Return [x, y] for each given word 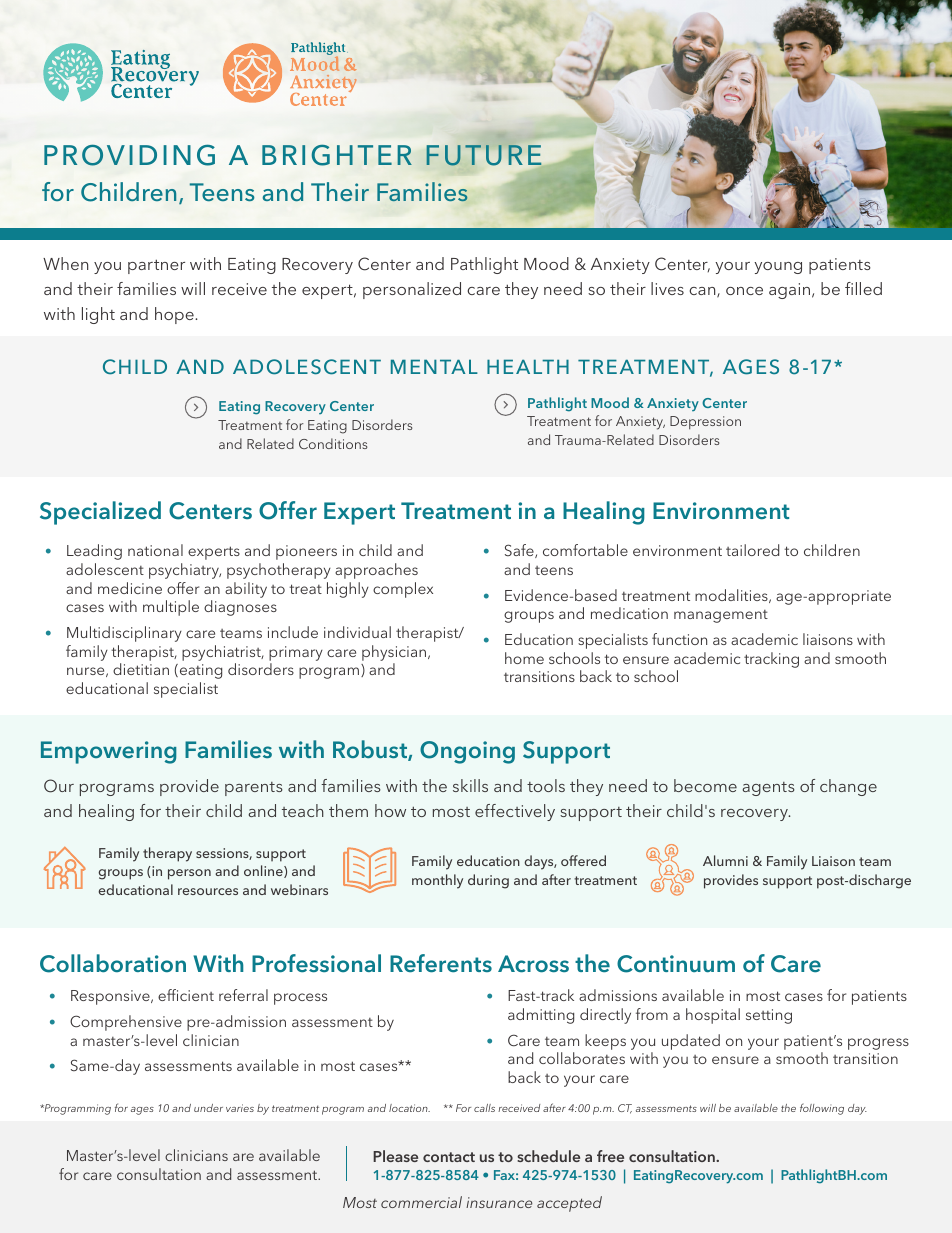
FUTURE [484, 155]
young [778, 268]
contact [449, 1157]
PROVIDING [129, 155]
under [208, 1108]
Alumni [725, 860]
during [488, 881]
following [822, 1109]
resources [208, 891]
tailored [752, 550]
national [155, 550]
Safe [520, 551]
